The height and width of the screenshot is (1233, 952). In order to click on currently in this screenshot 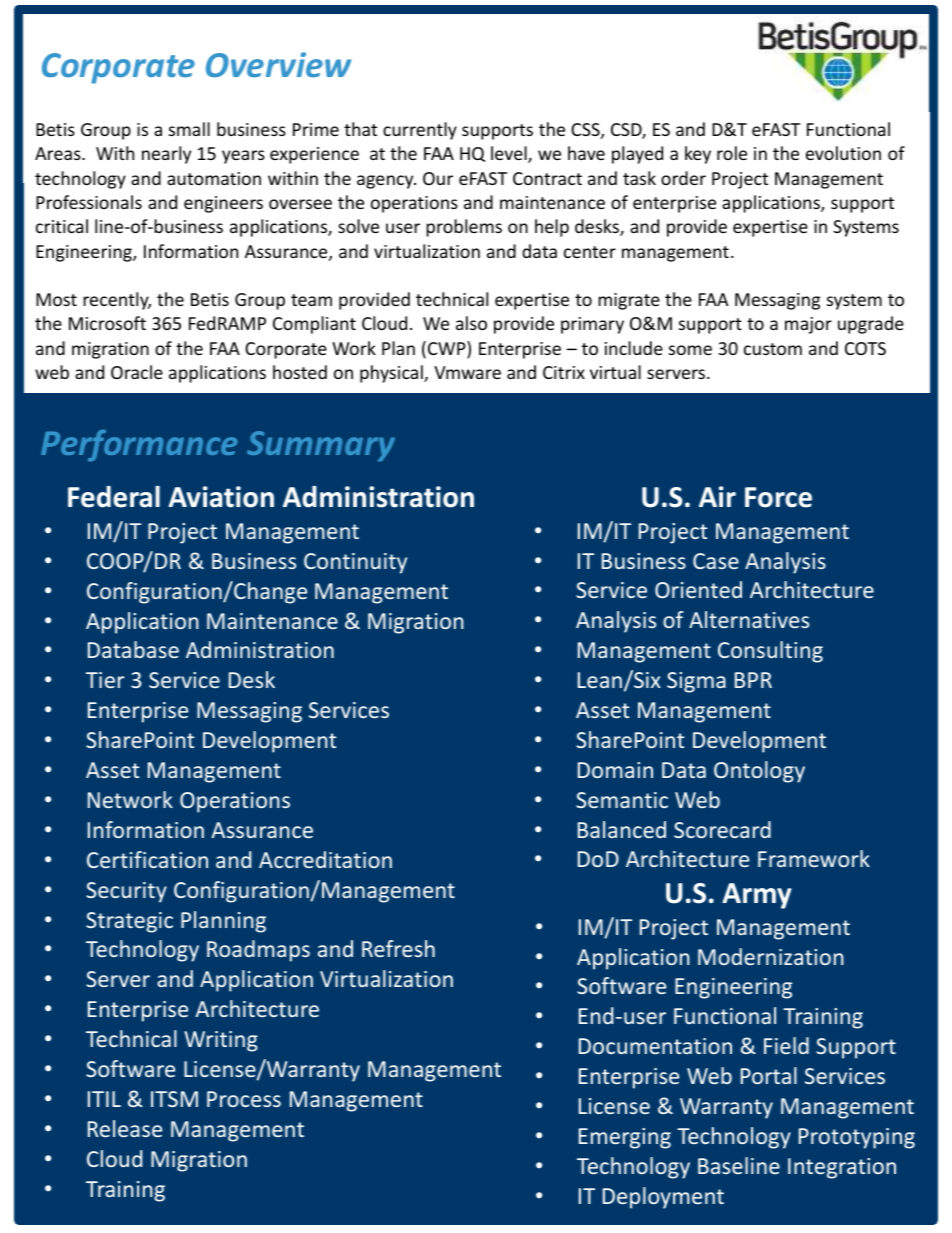, I will do `click(420, 131)`.
